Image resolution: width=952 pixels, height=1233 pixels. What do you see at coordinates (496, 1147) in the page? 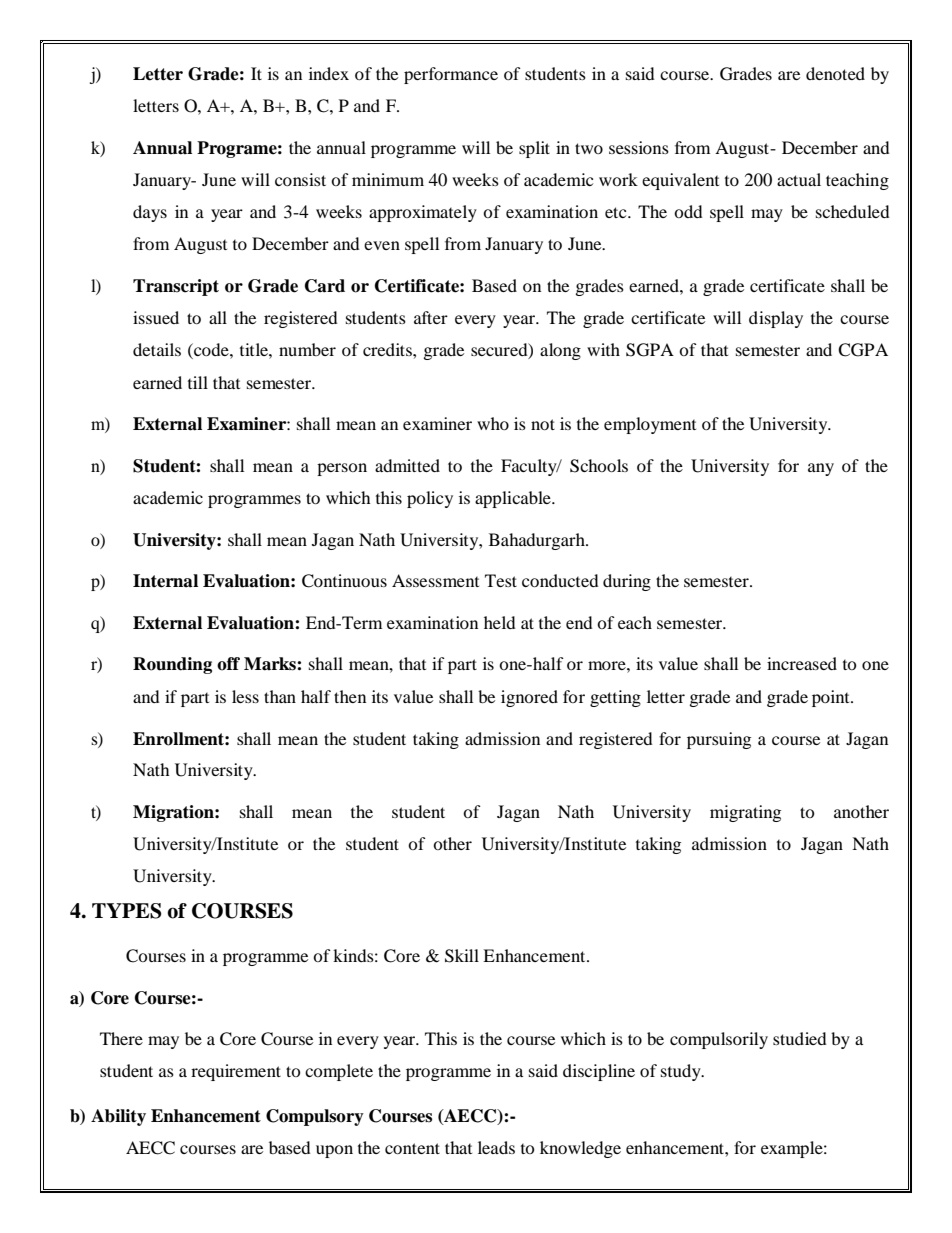
I see `leads` at bounding box center [496, 1147].
